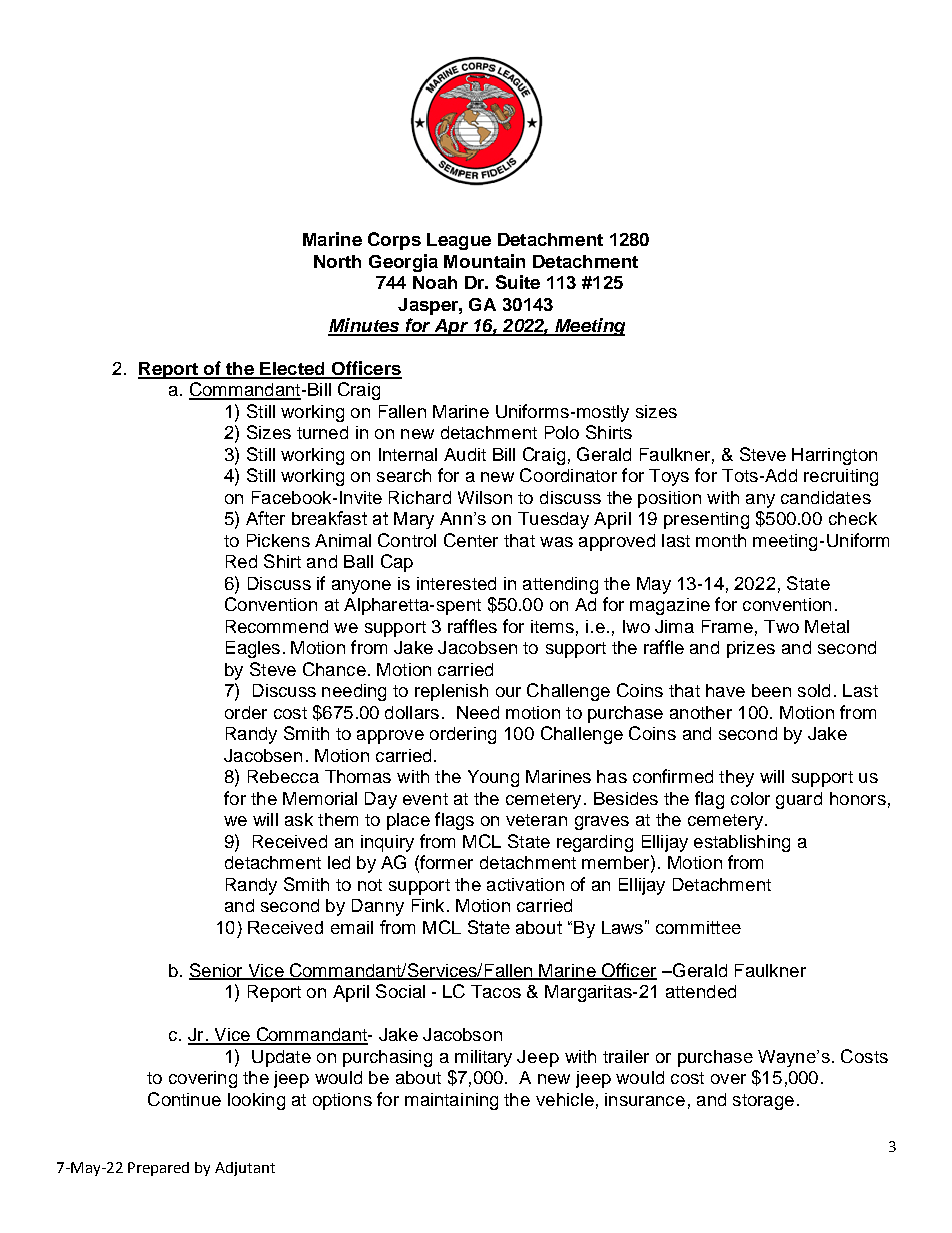 This document has height=1233, width=952. I want to click on Senior, so click(217, 971).
